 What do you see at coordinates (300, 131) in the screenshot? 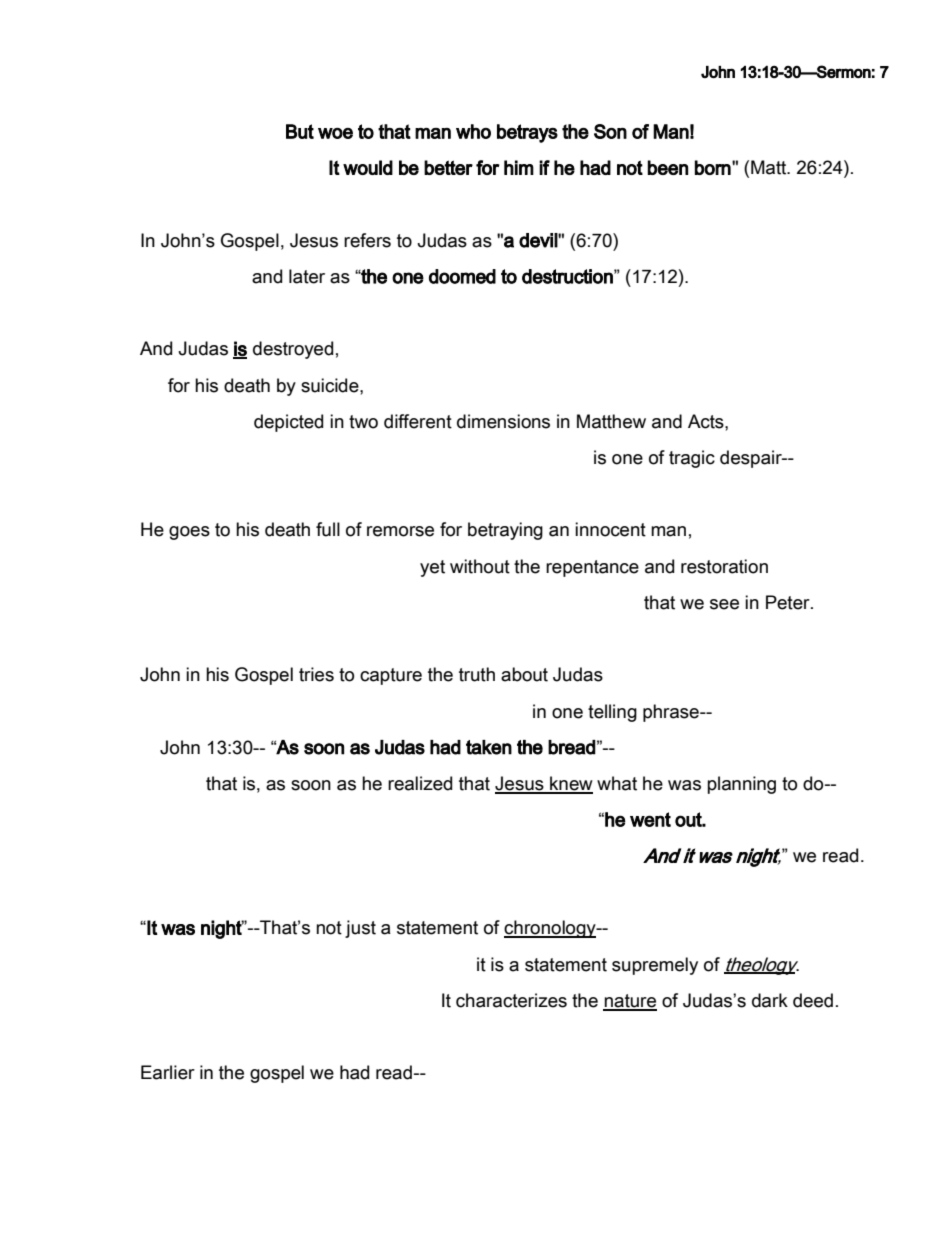
I see `But` at bounding box center [300, 131].
